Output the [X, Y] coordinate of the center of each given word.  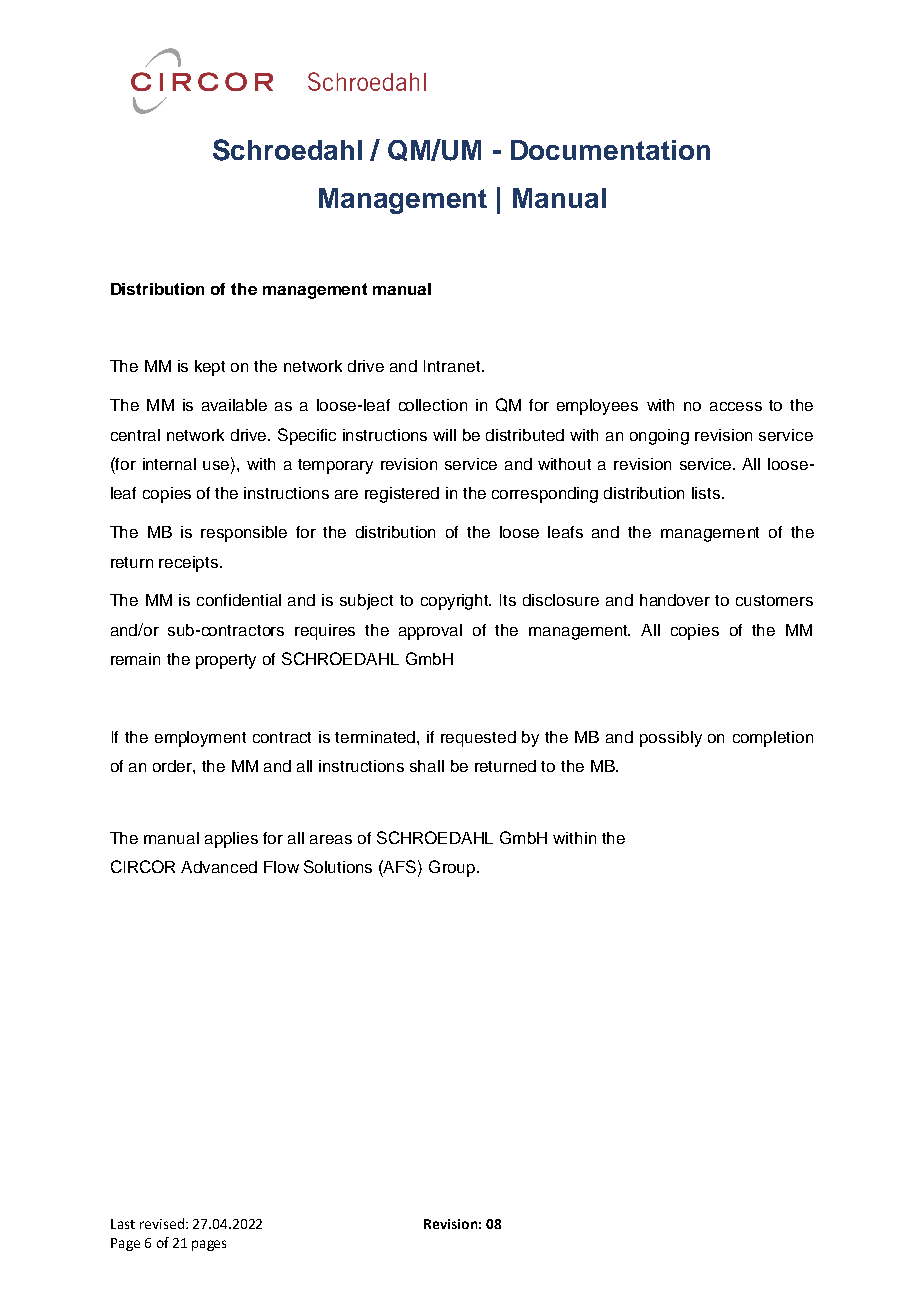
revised [162, 1223]
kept [210, 368]
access [736, 406]
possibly [671, 739]
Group [453, 868]
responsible [244, 534]
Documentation [610, 150]
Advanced [219, 867]
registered [402, 495]
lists [707, 493]
